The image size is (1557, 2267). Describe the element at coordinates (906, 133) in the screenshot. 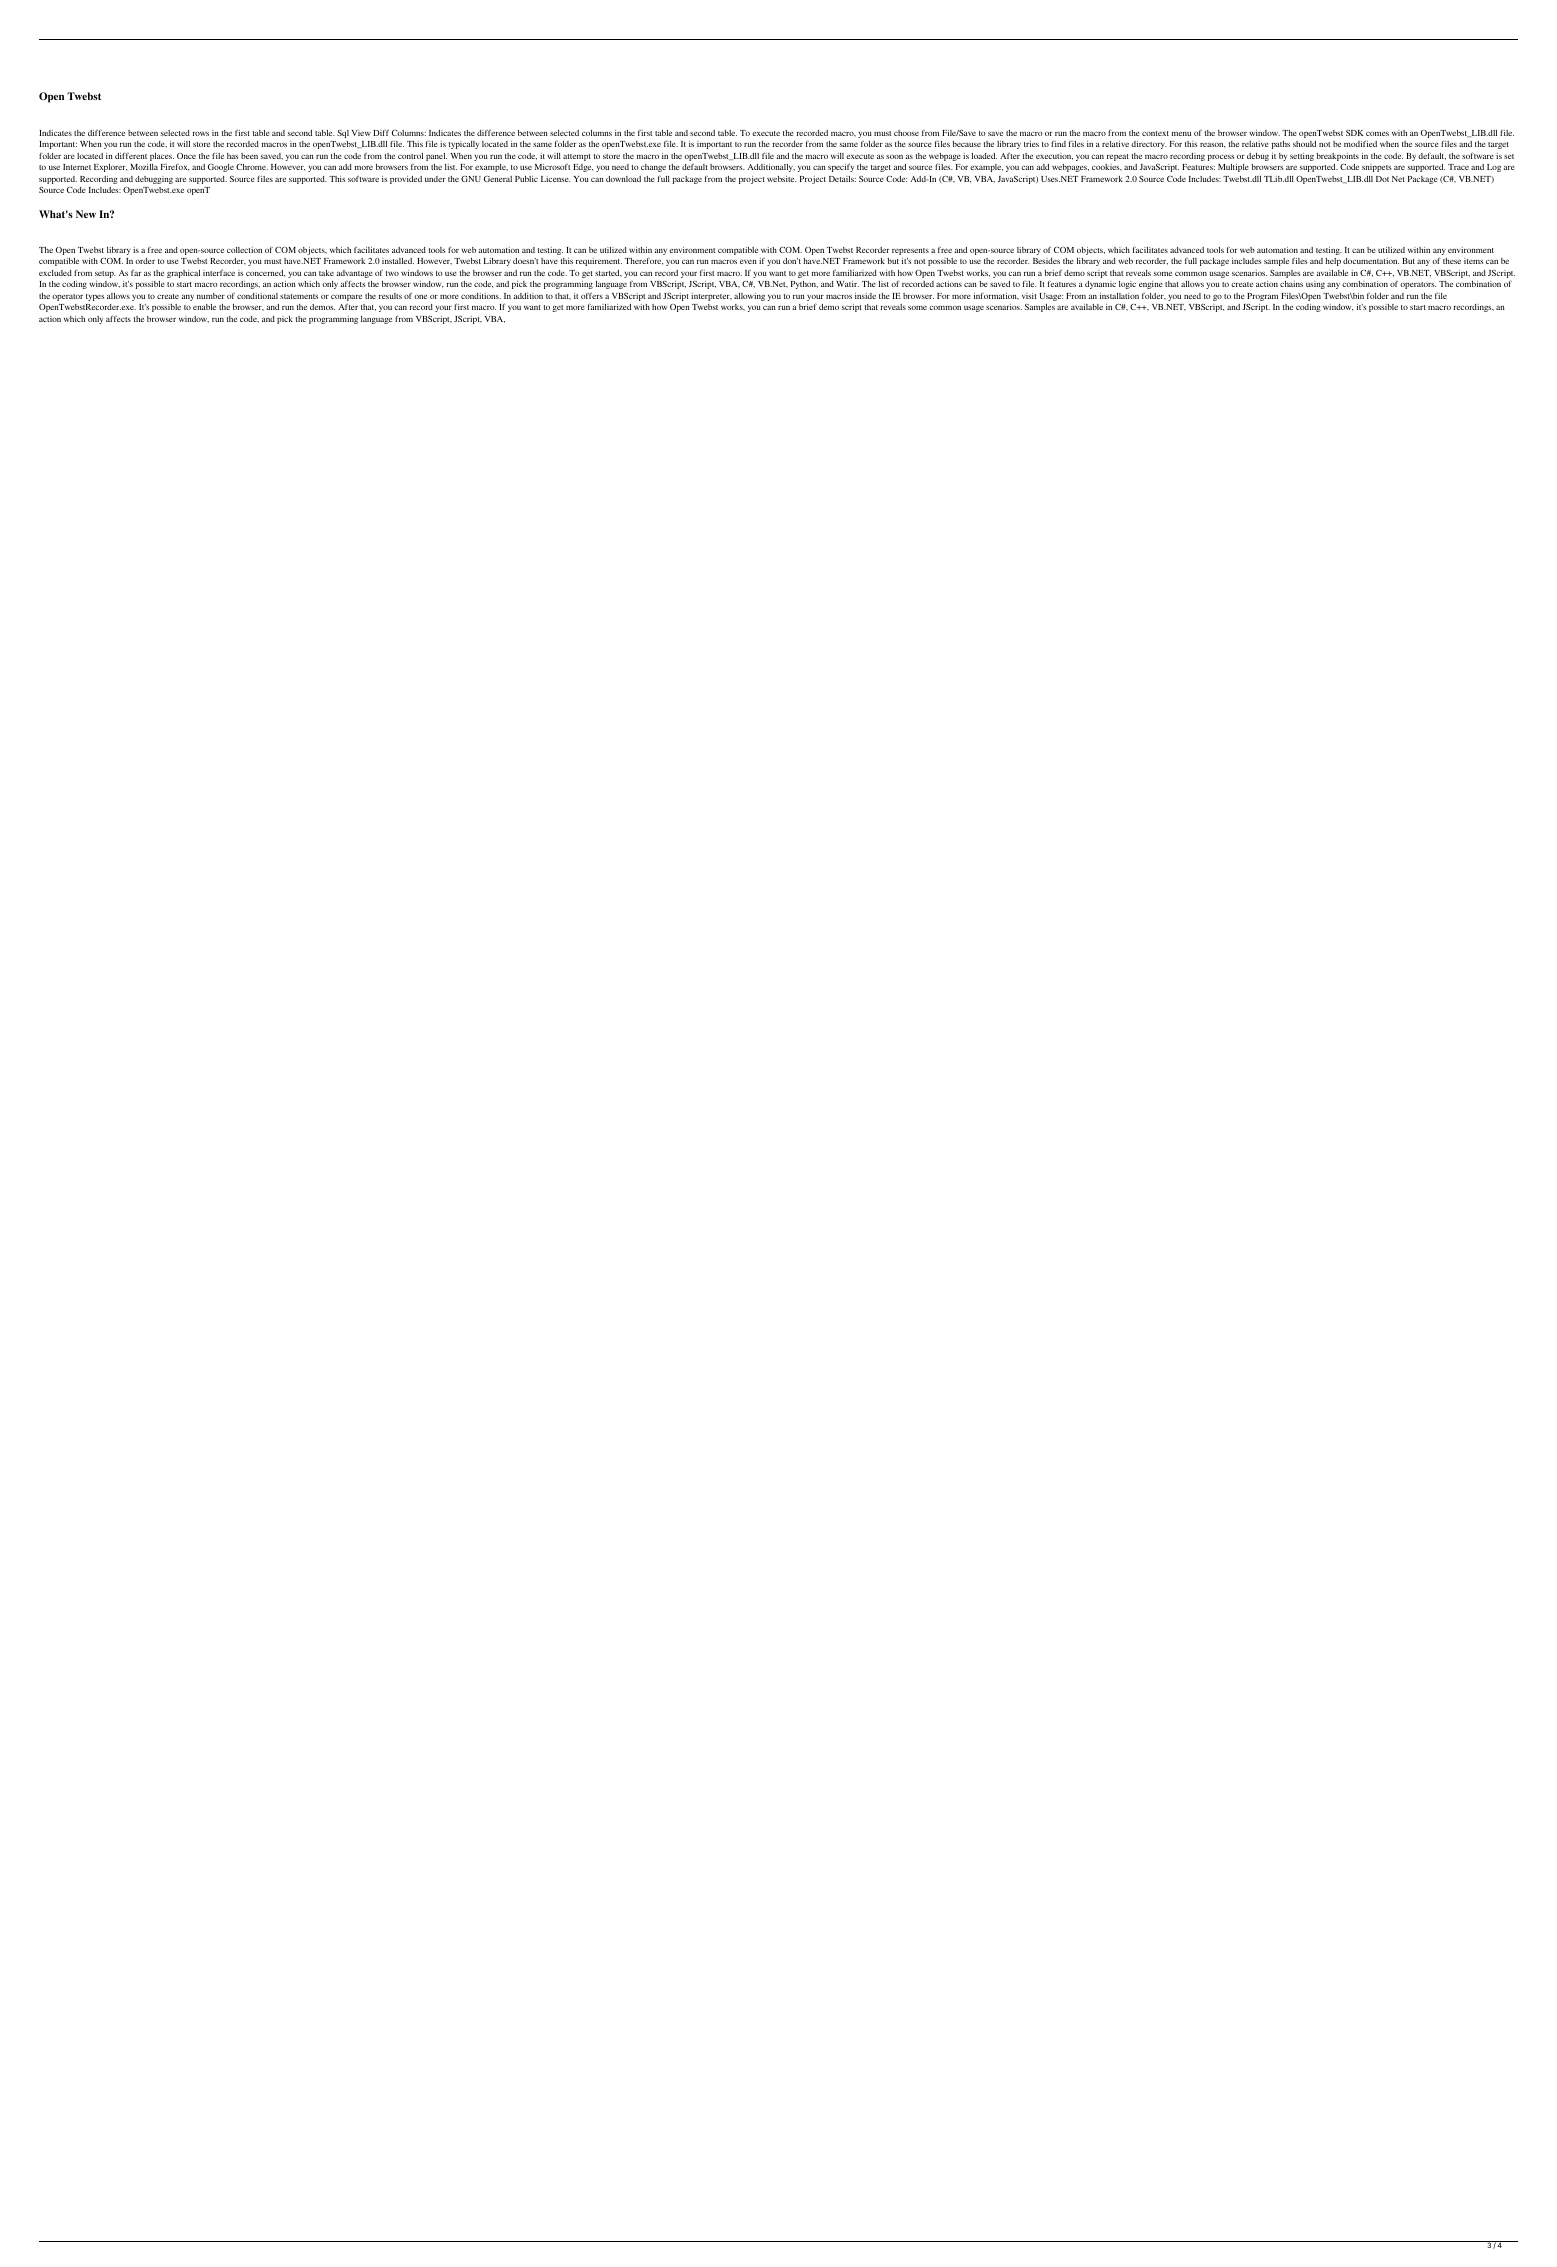

I see `choose` at that location.
